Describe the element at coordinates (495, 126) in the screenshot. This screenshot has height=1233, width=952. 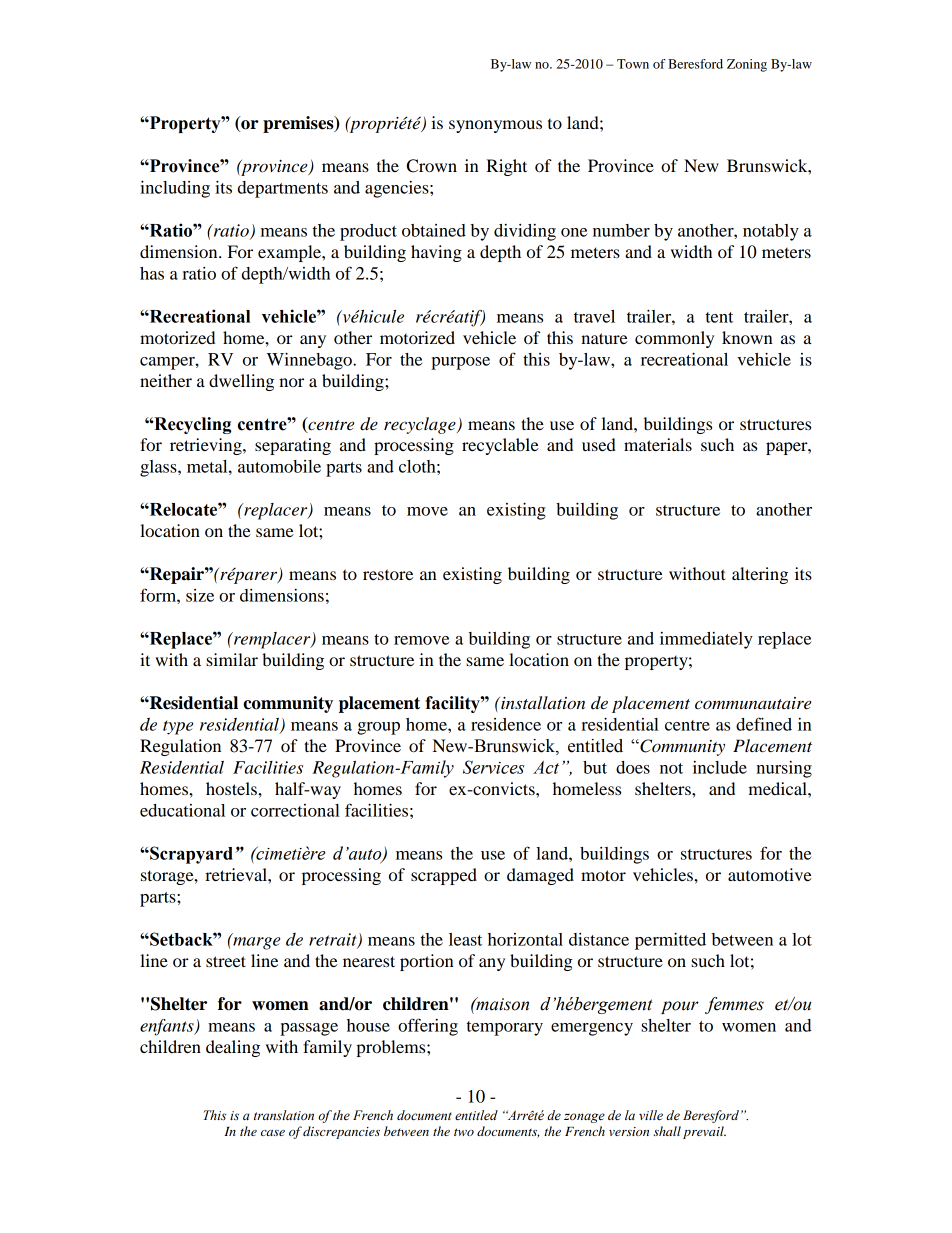
I see `synonymous` at that location.
